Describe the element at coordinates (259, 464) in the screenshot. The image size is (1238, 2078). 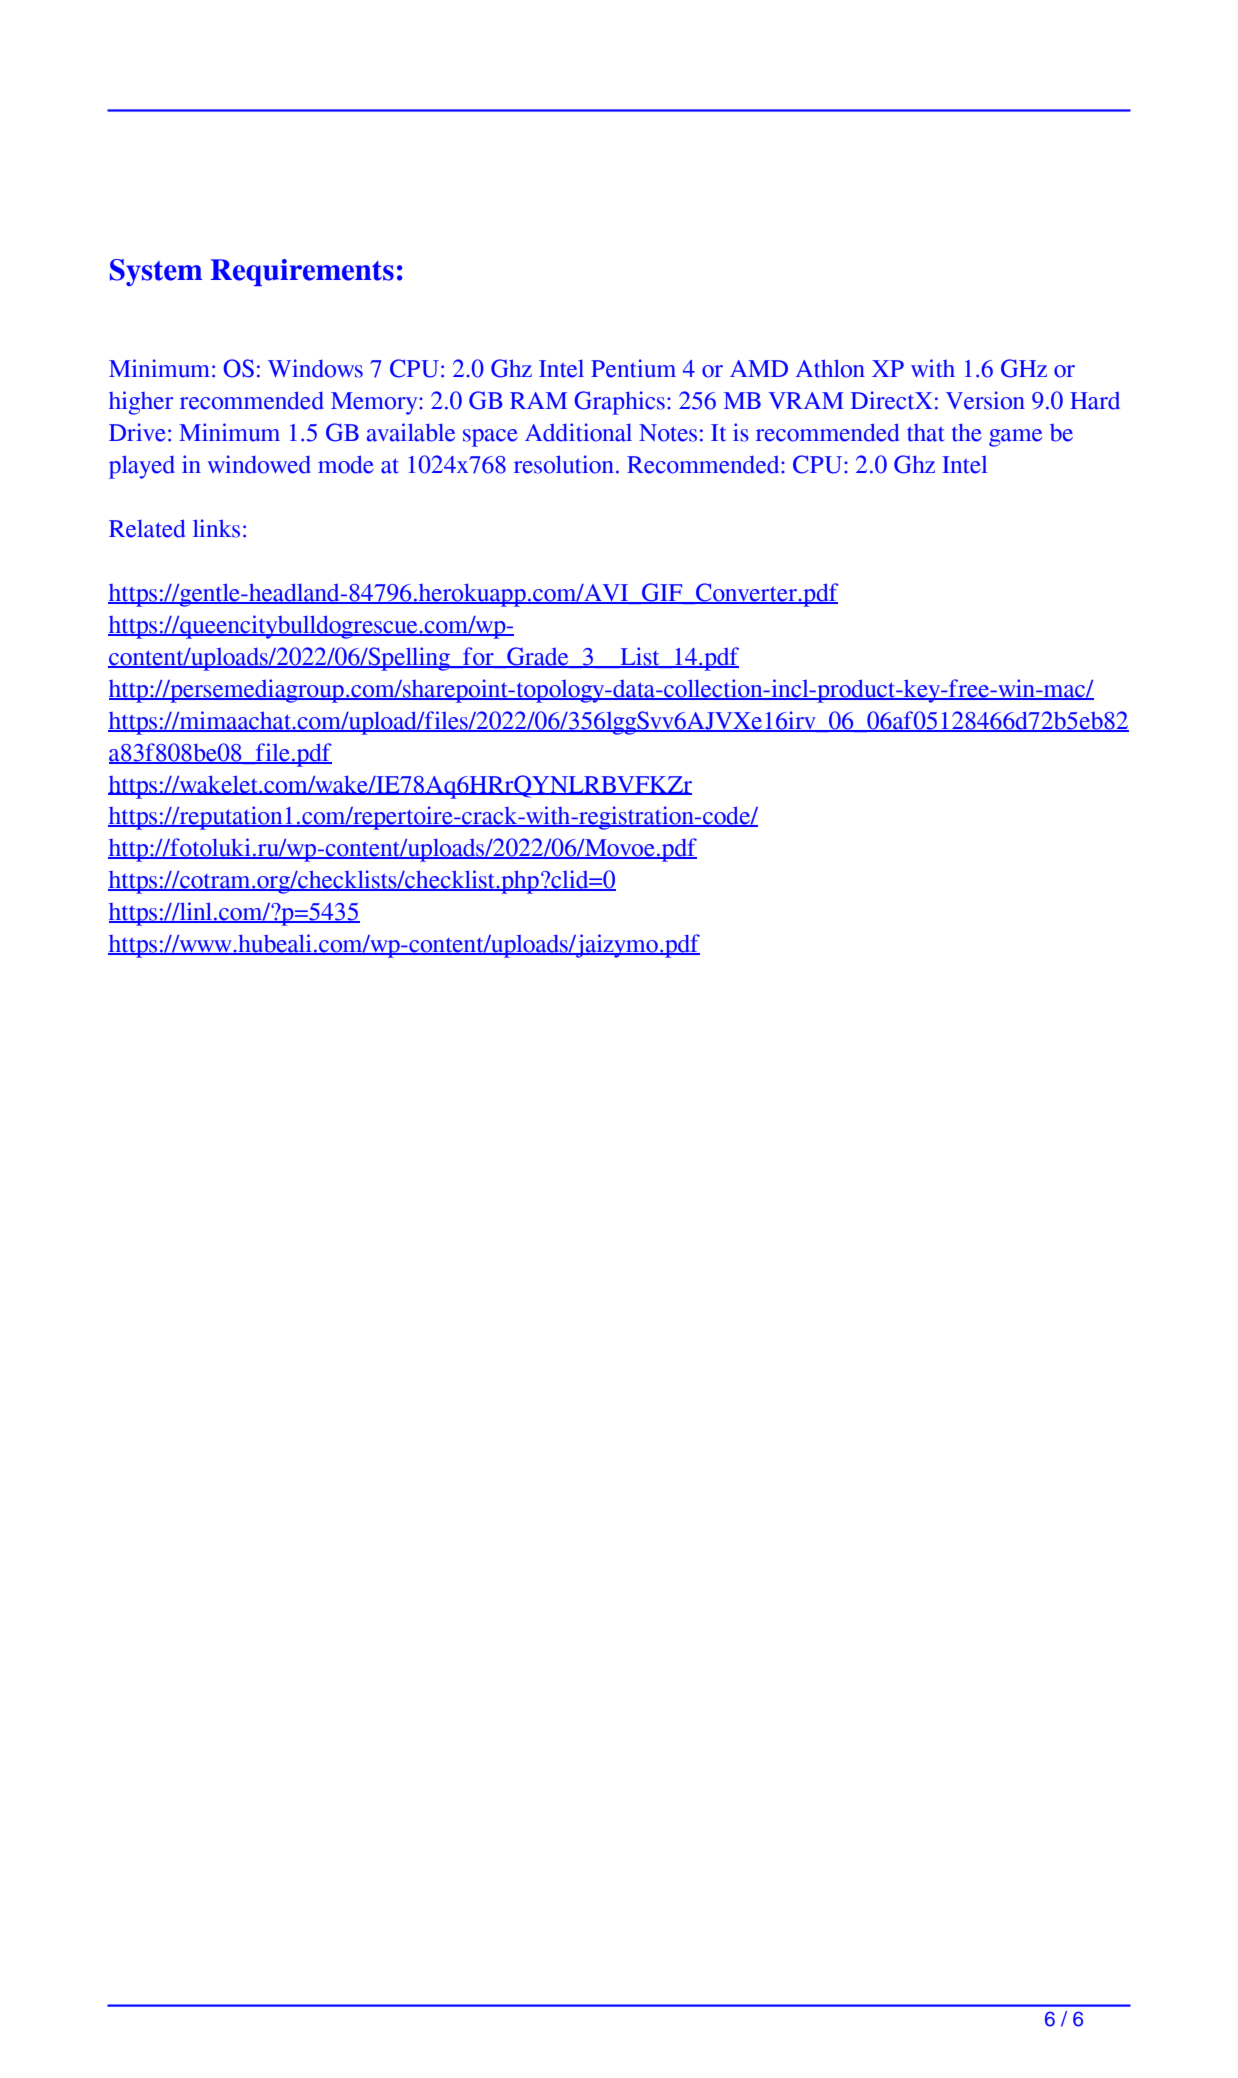
I see `windowed` at that location.
